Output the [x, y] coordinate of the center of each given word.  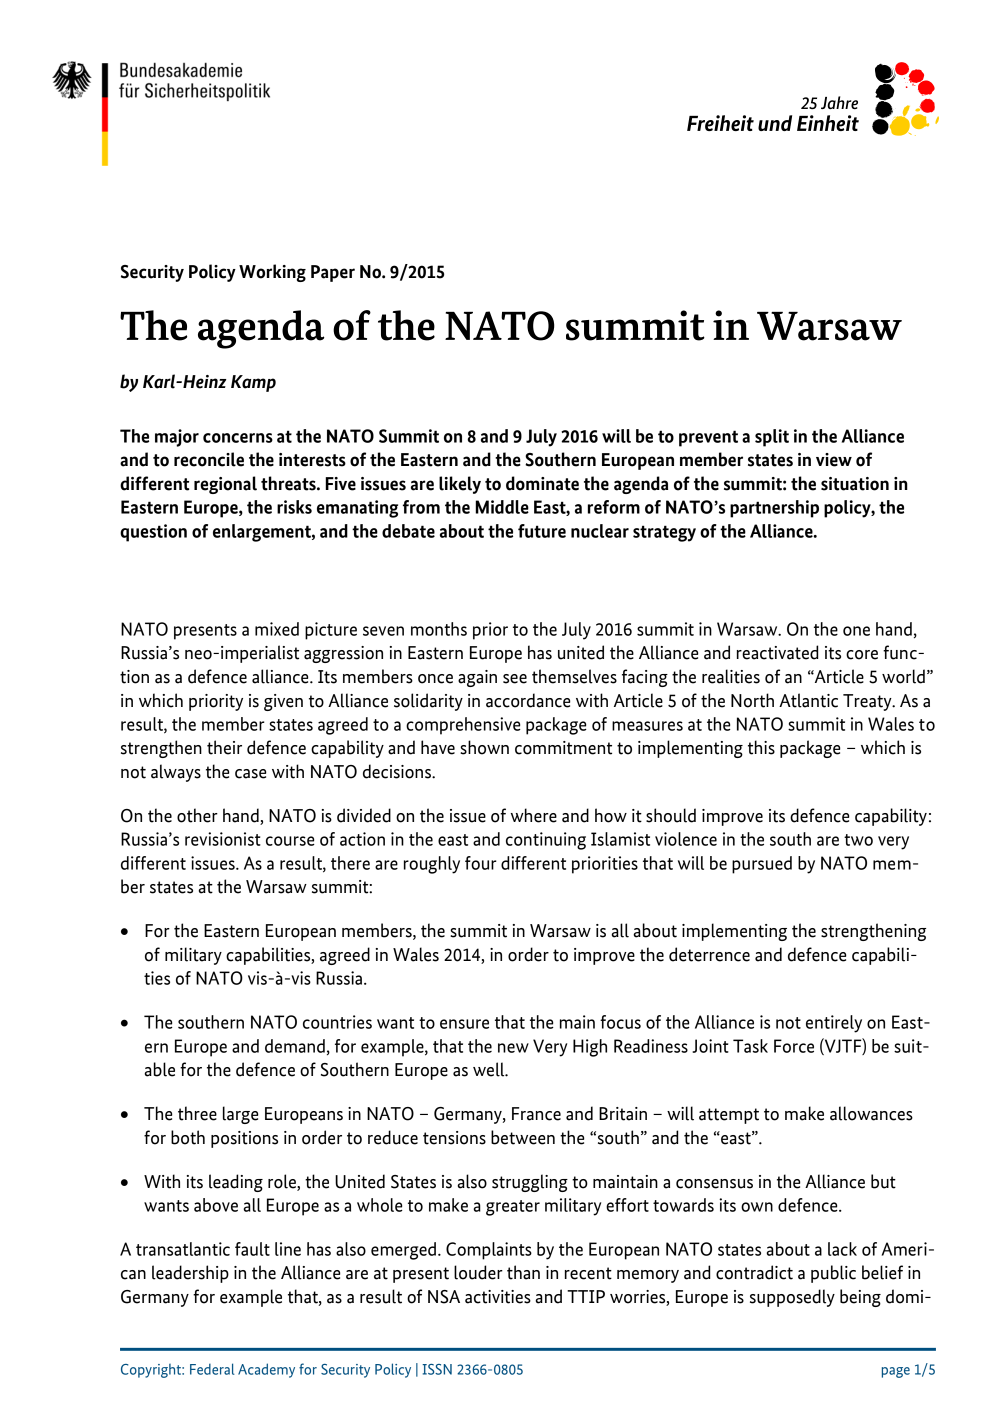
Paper [333, 273]
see [515, 679]
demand [295, 1046]
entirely [834, 1024]
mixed [277, 629]
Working [272, 273]
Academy [266, 1370]
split [772, 438]
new [513, 1048]
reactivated [777, 652]
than [523, 1272]
